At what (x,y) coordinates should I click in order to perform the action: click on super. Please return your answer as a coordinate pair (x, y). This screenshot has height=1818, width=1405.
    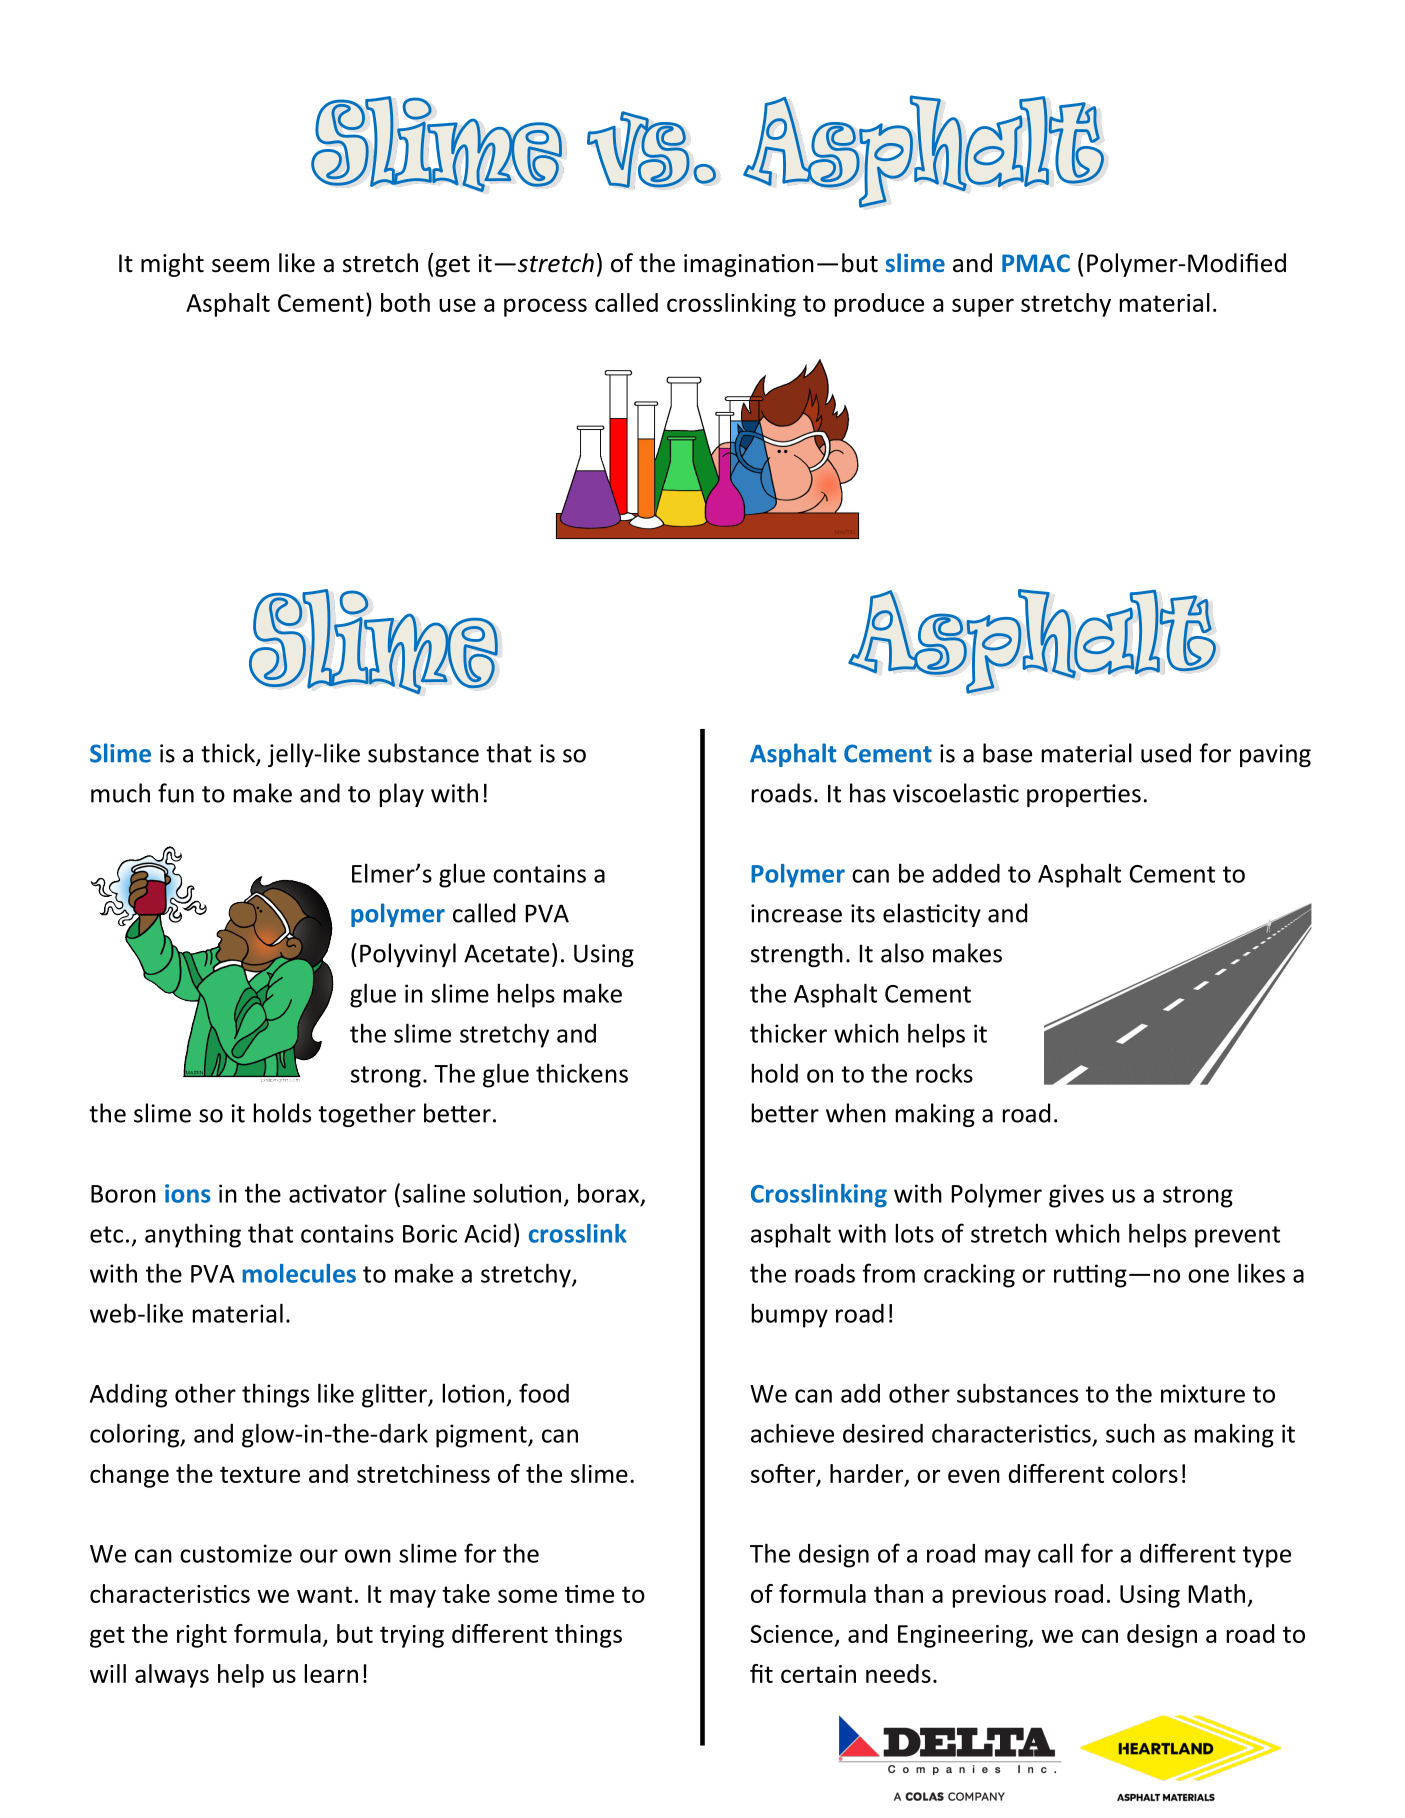
    Looking at the image, I should click on (983, 307).
